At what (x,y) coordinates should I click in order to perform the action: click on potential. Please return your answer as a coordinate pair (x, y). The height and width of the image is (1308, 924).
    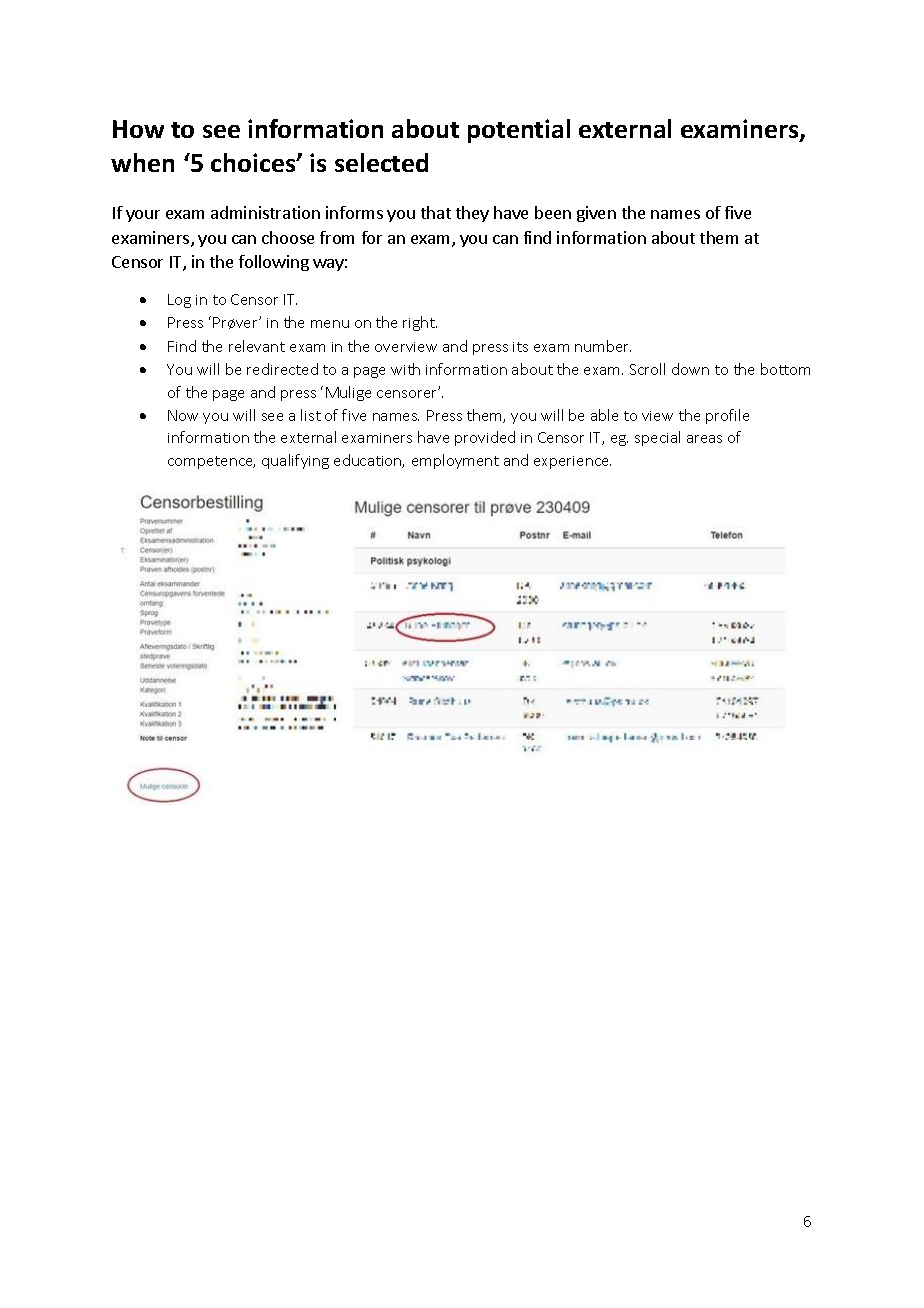
    Looking at the image, I should click on (519, 131).
